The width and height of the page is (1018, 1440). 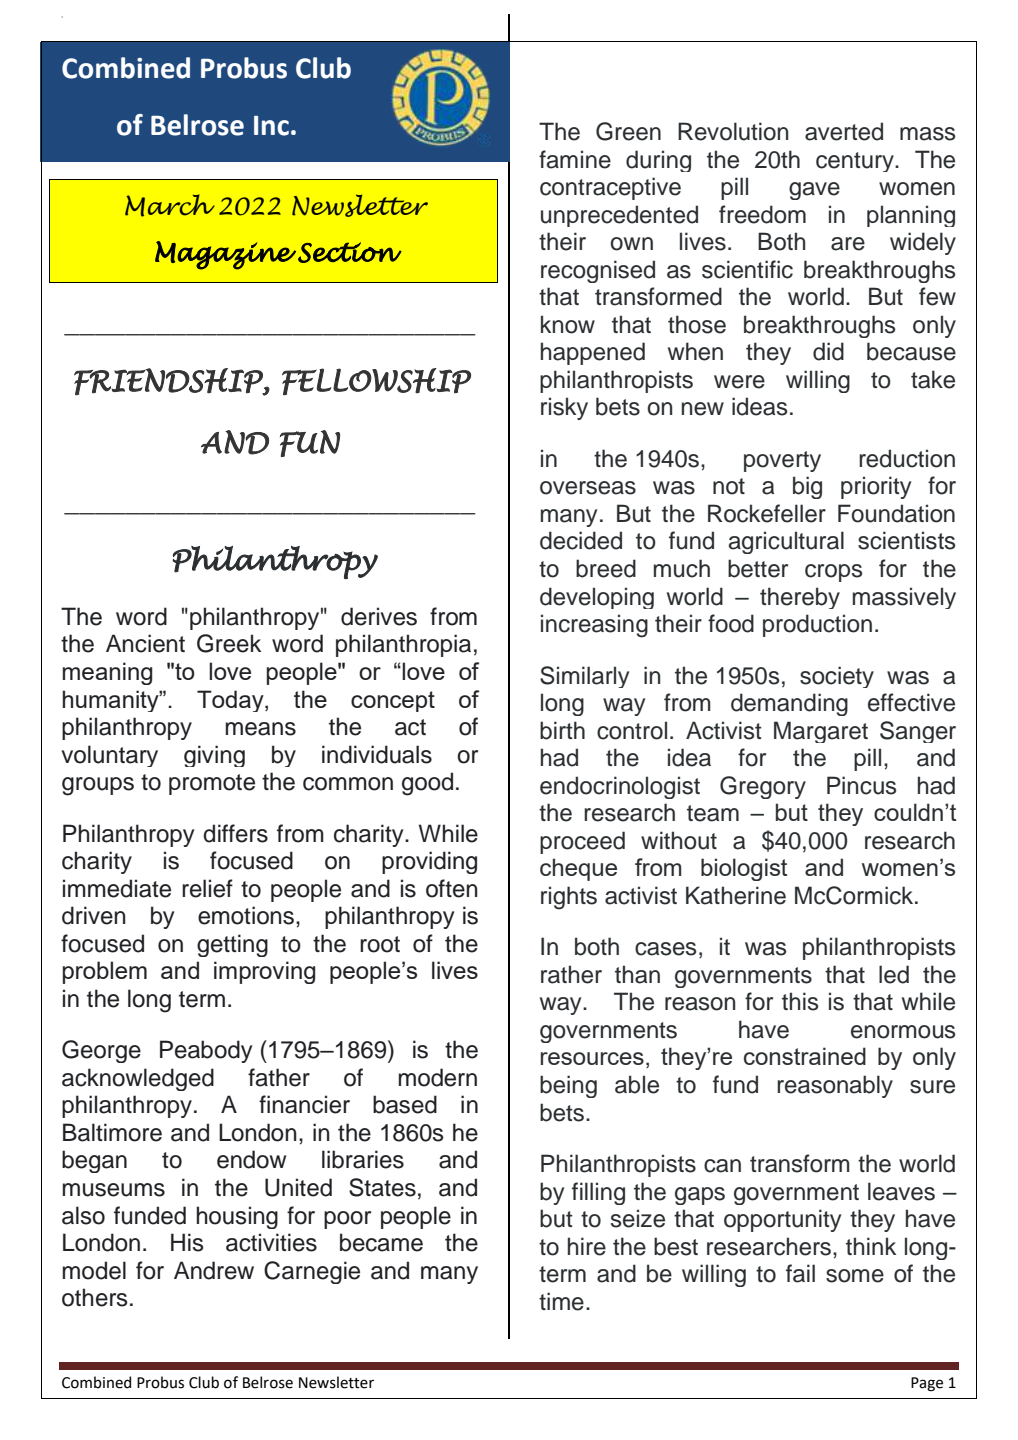 What do you see at coordinates (856, 162) in the page?
I see `century` at bounding box center [856, 162].
